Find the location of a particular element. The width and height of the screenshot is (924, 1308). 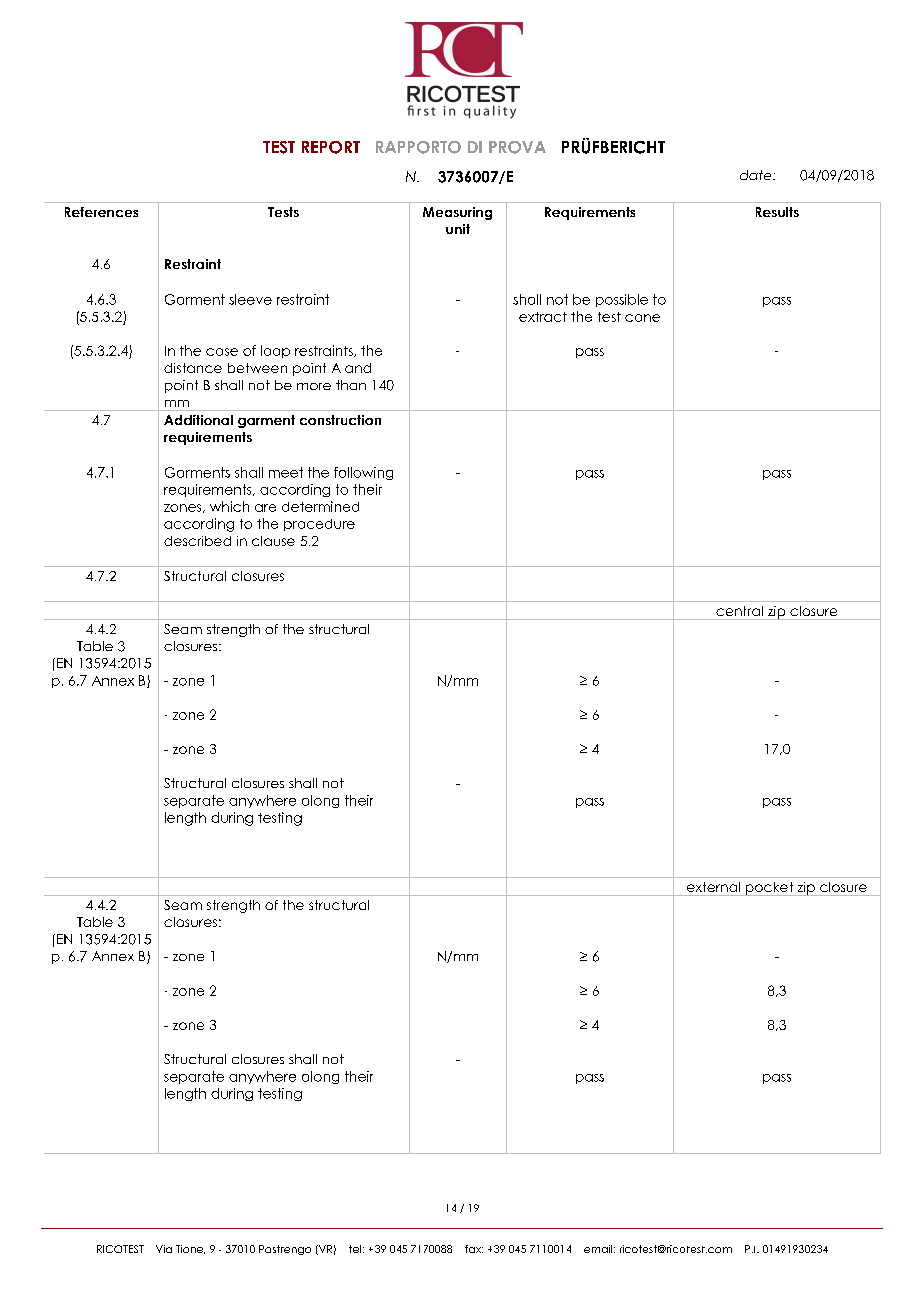

Via is located at coordinates (164, 1249).
